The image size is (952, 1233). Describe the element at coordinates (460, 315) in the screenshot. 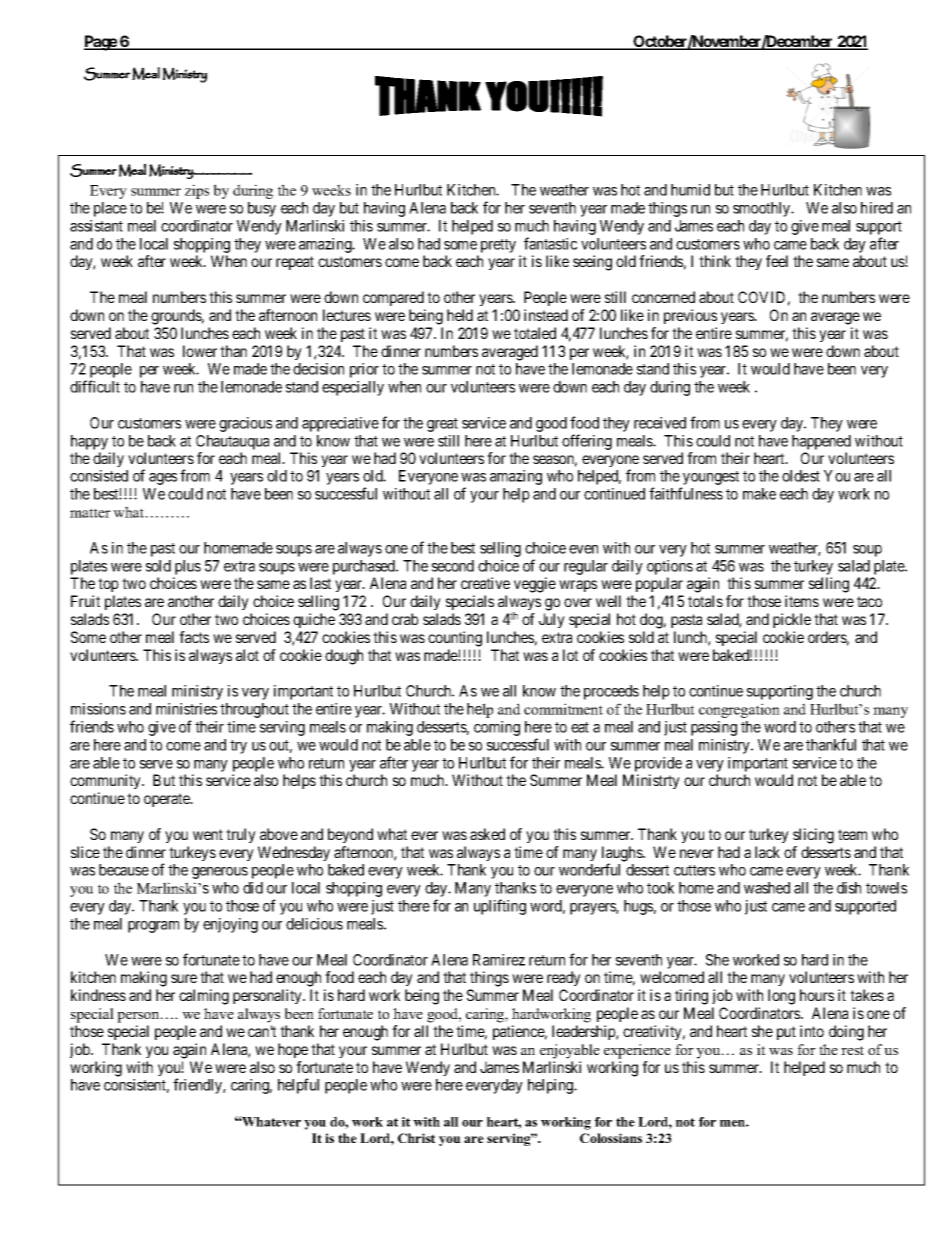

I see `held` at that location.
